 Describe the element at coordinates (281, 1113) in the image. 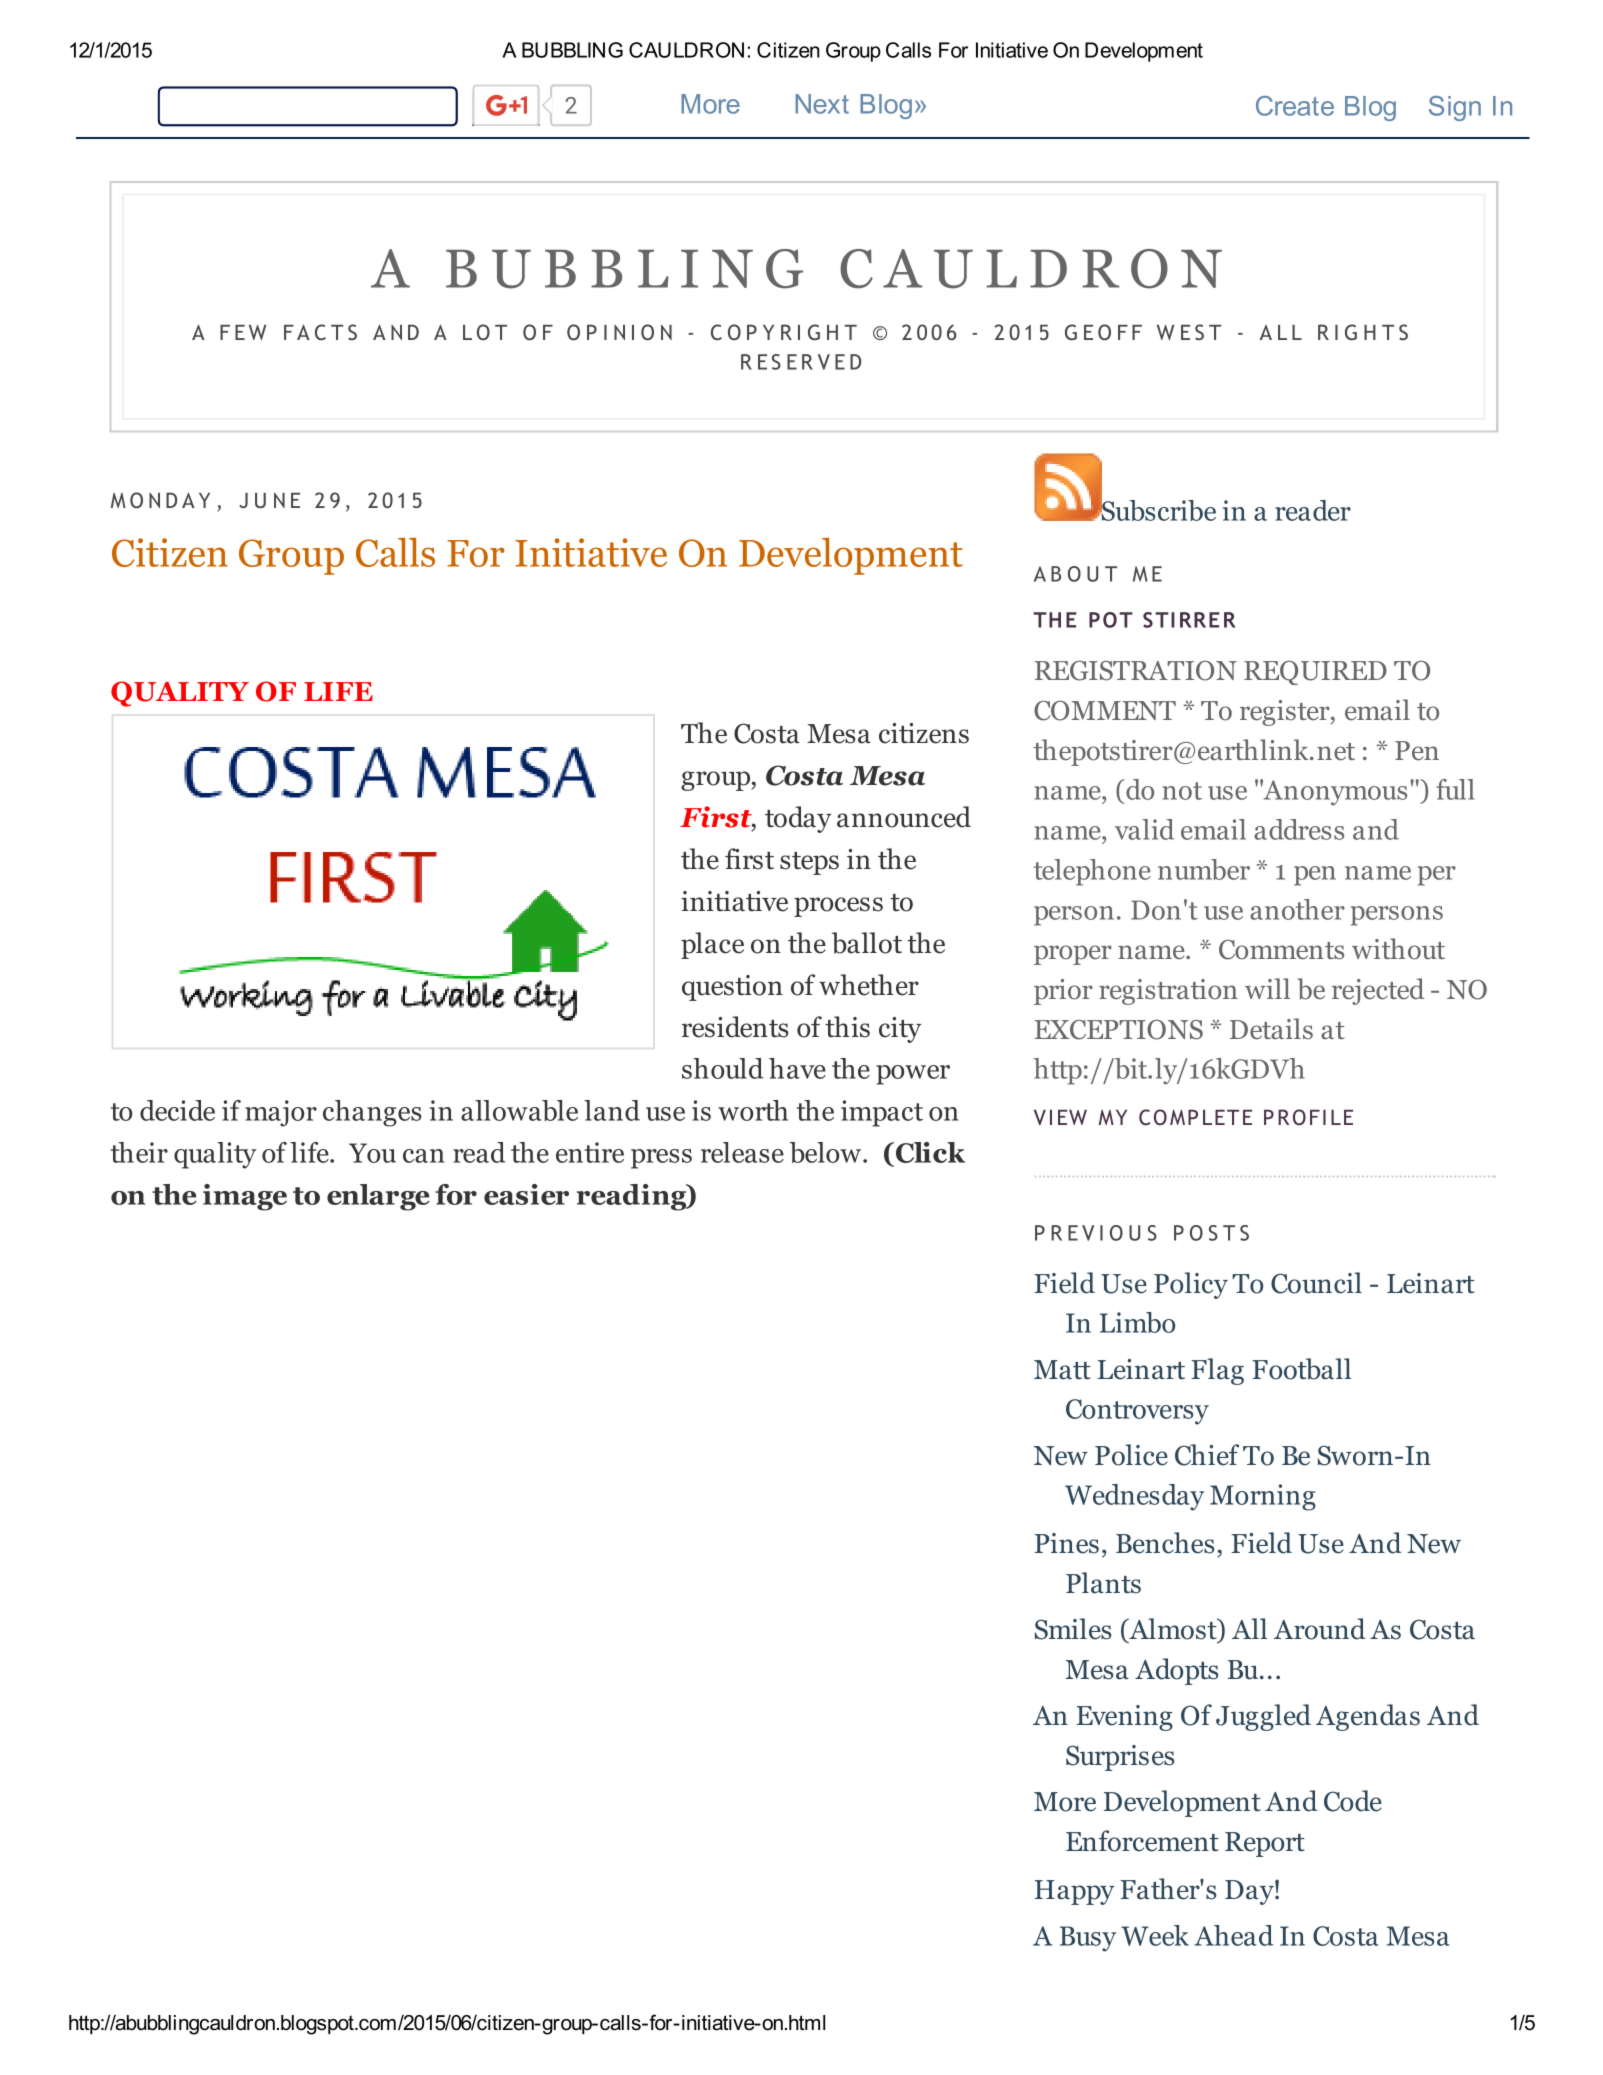

I see `major` at that location.
